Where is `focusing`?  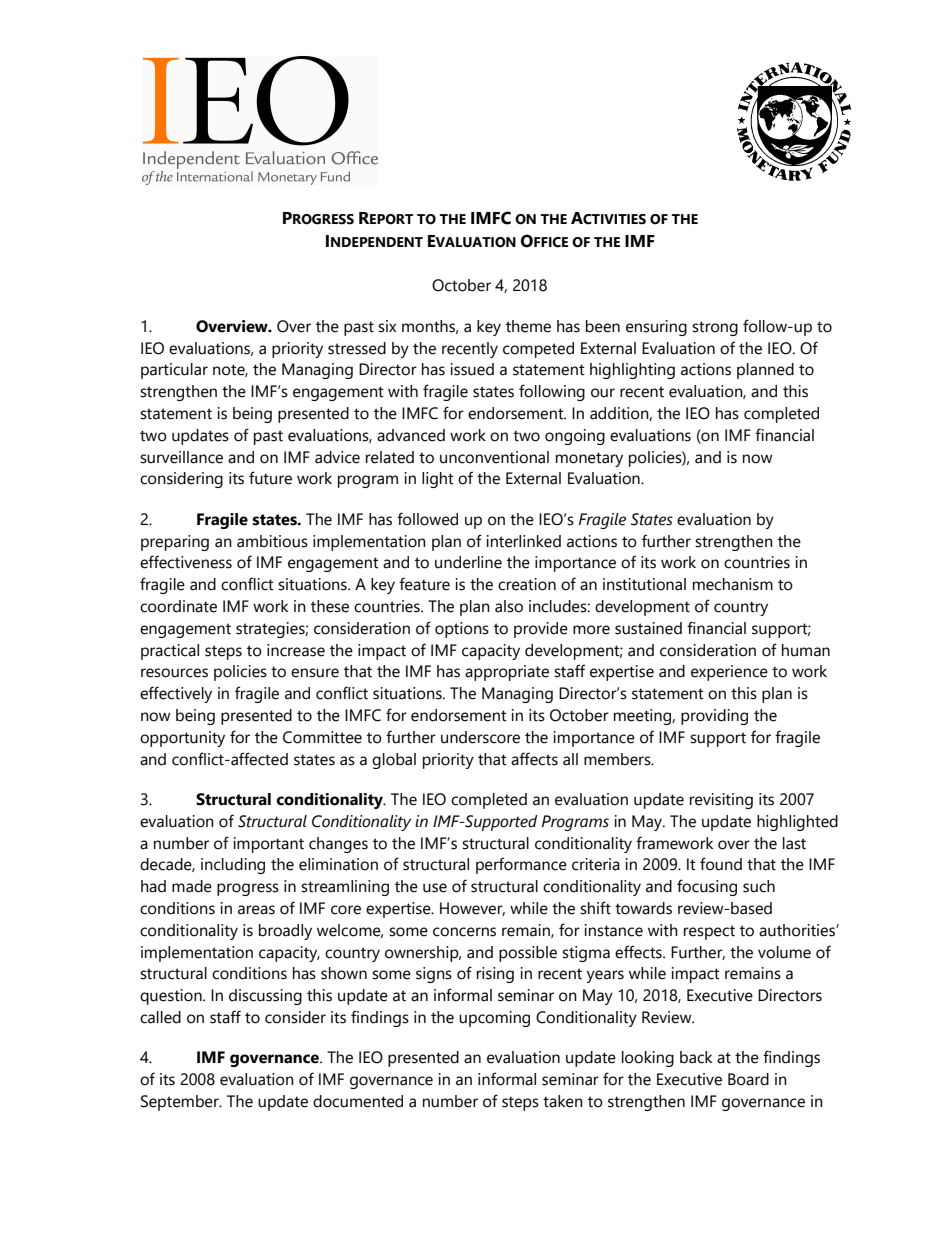
focusing is located at coordinates (707, 887).
